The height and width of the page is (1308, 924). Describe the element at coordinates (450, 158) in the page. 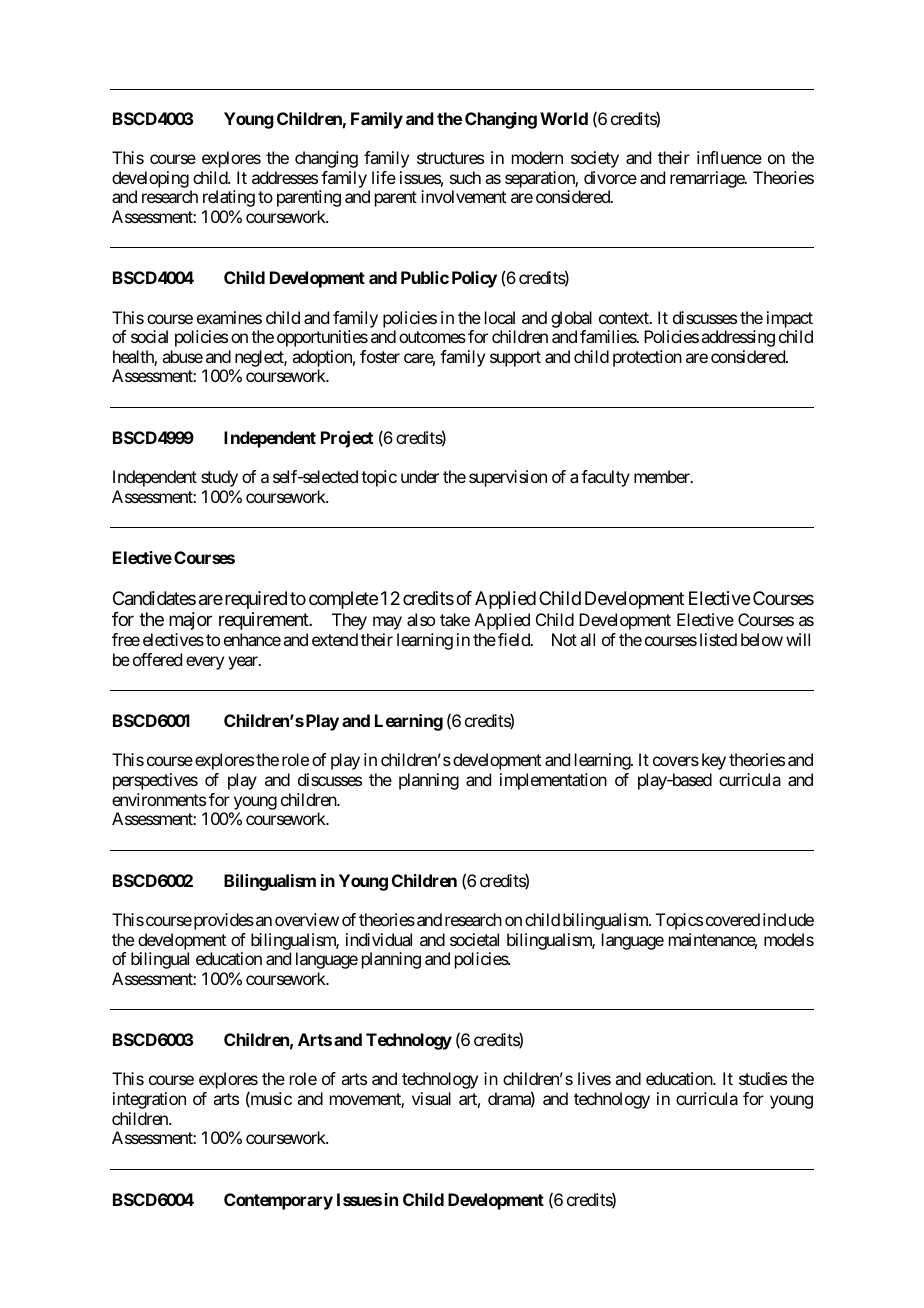

I see `structures` at that location.
